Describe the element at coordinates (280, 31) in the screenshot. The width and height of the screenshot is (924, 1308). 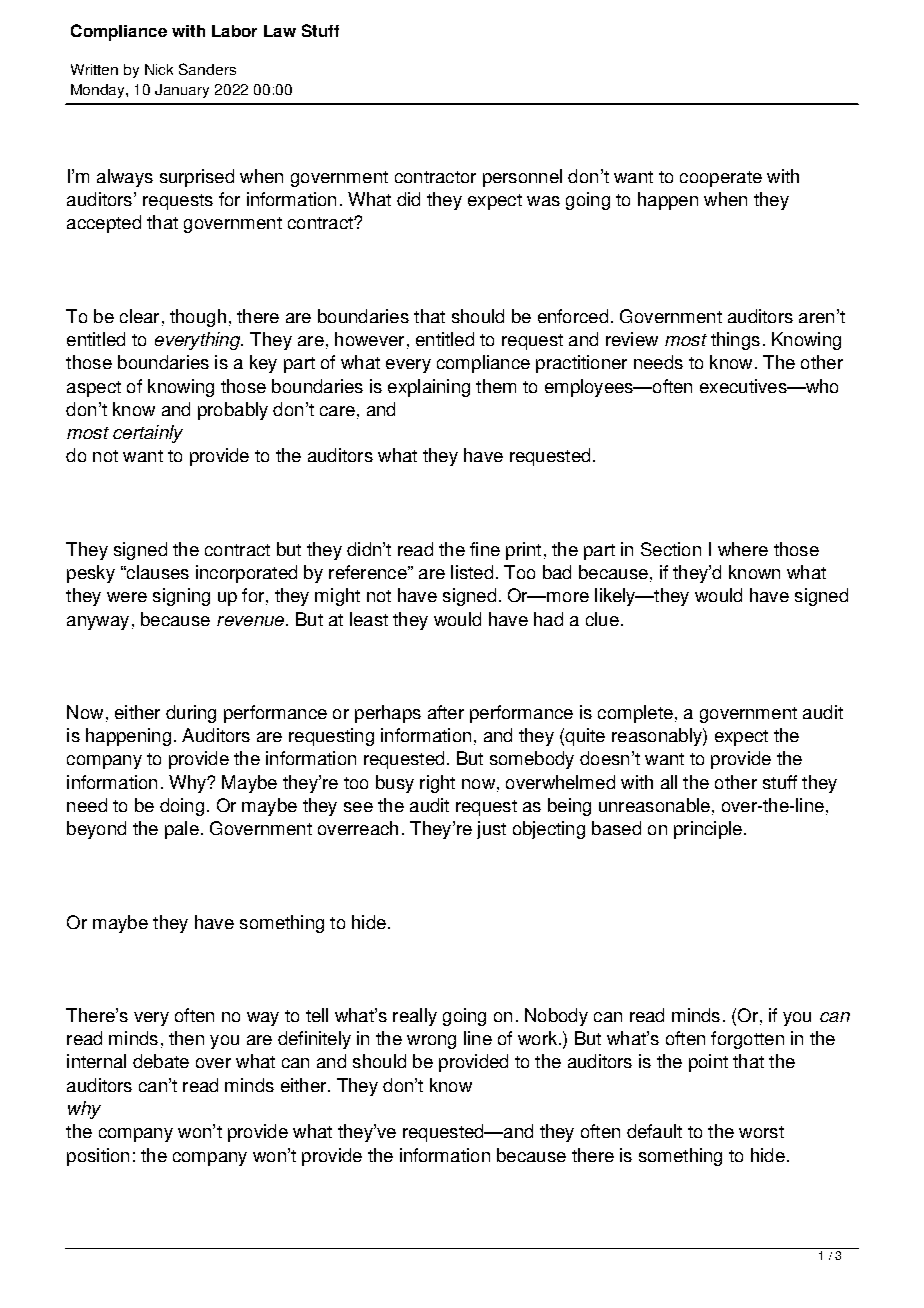
I see `Law` at that location.
